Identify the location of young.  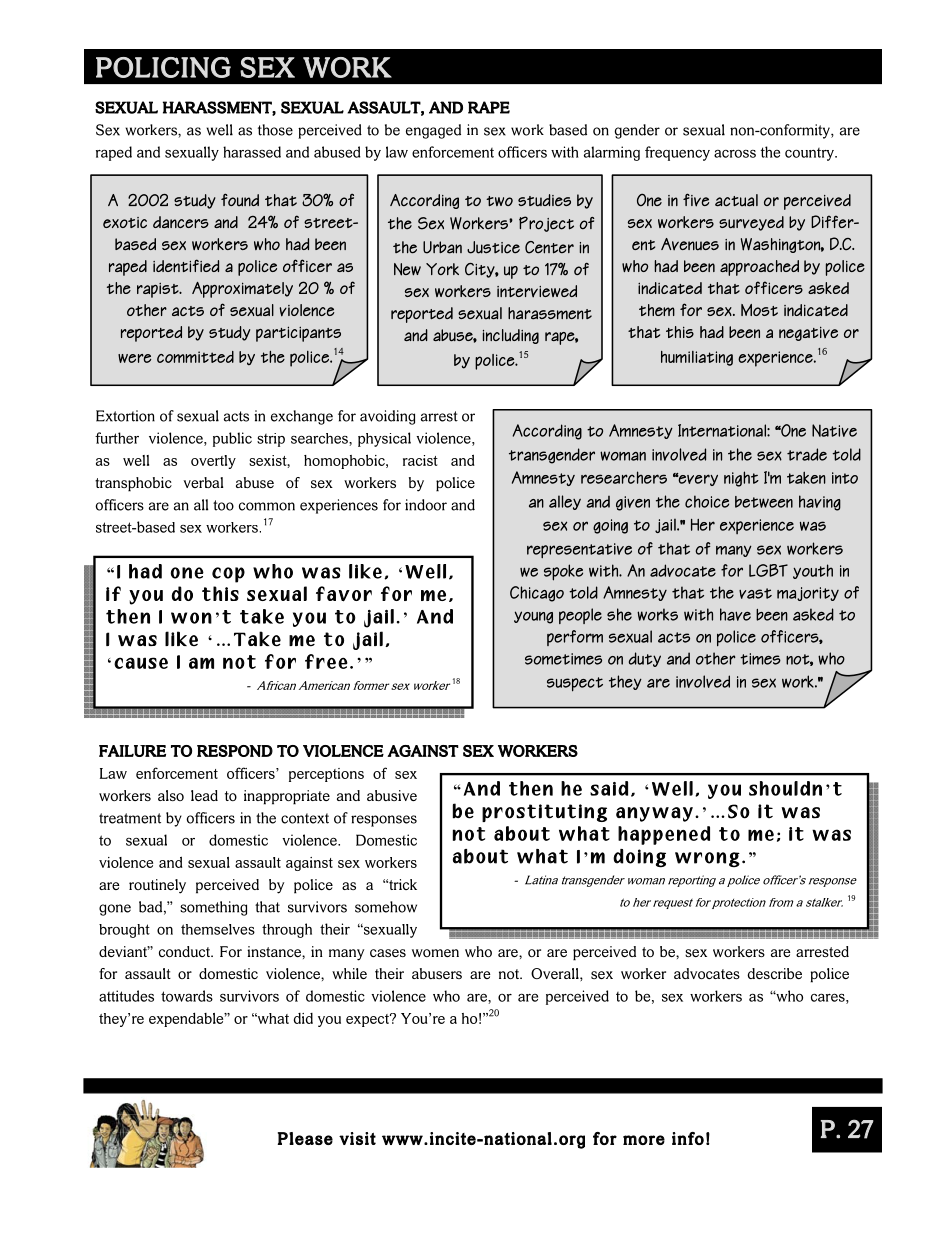
(533, 617).
